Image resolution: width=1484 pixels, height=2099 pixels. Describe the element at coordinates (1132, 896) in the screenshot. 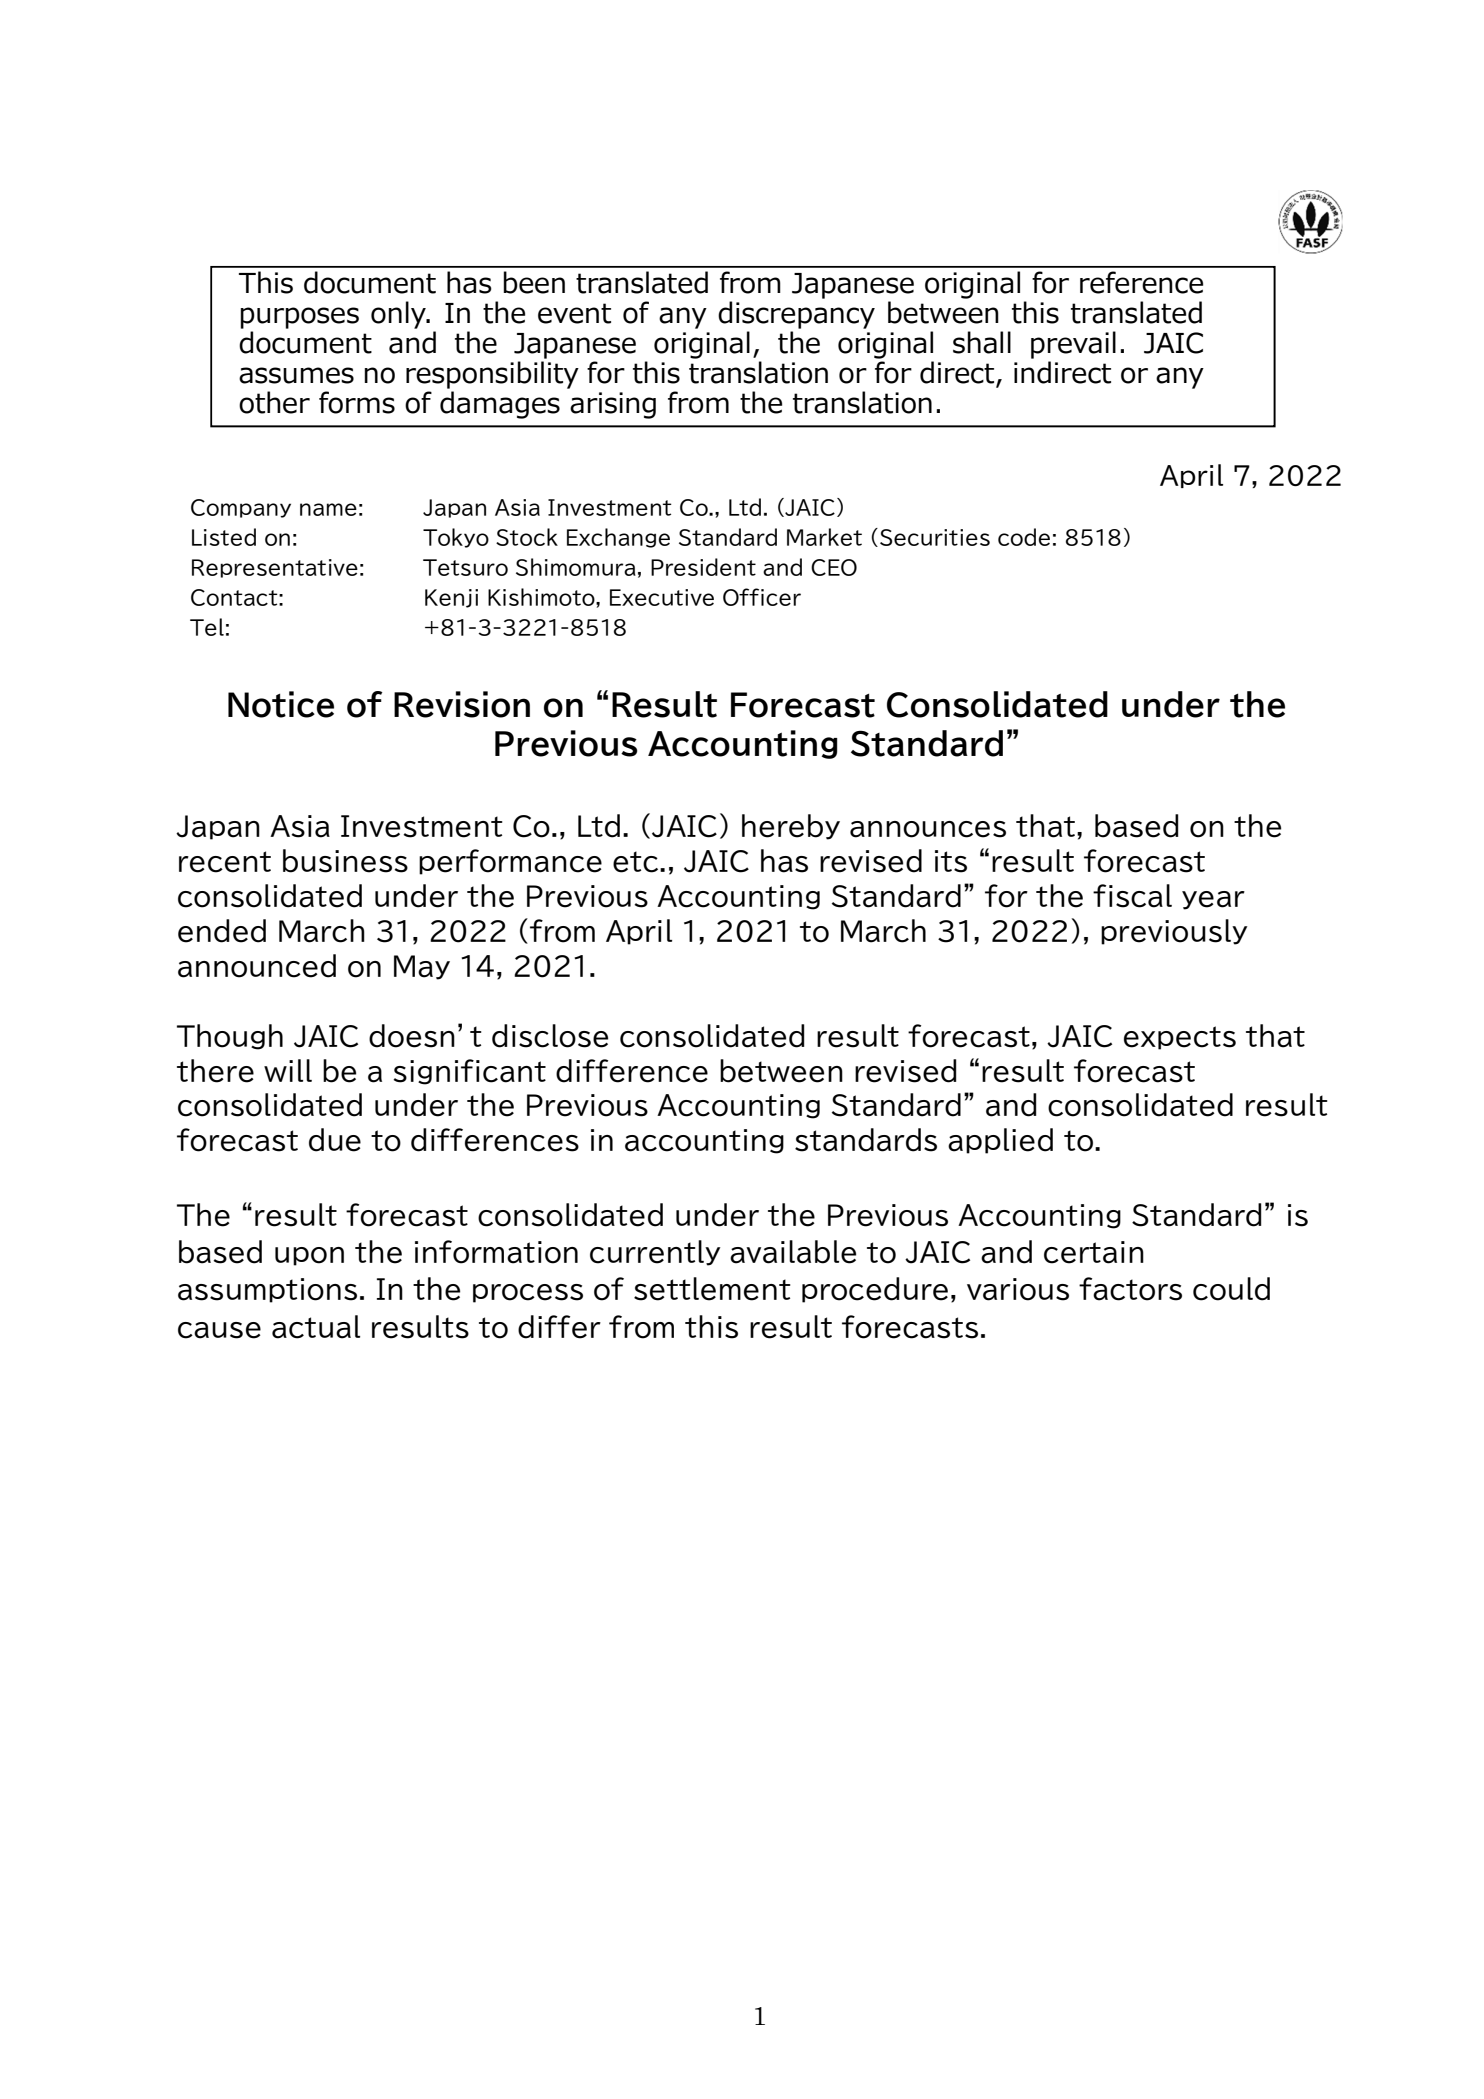

I see `fiscal` at that location.
